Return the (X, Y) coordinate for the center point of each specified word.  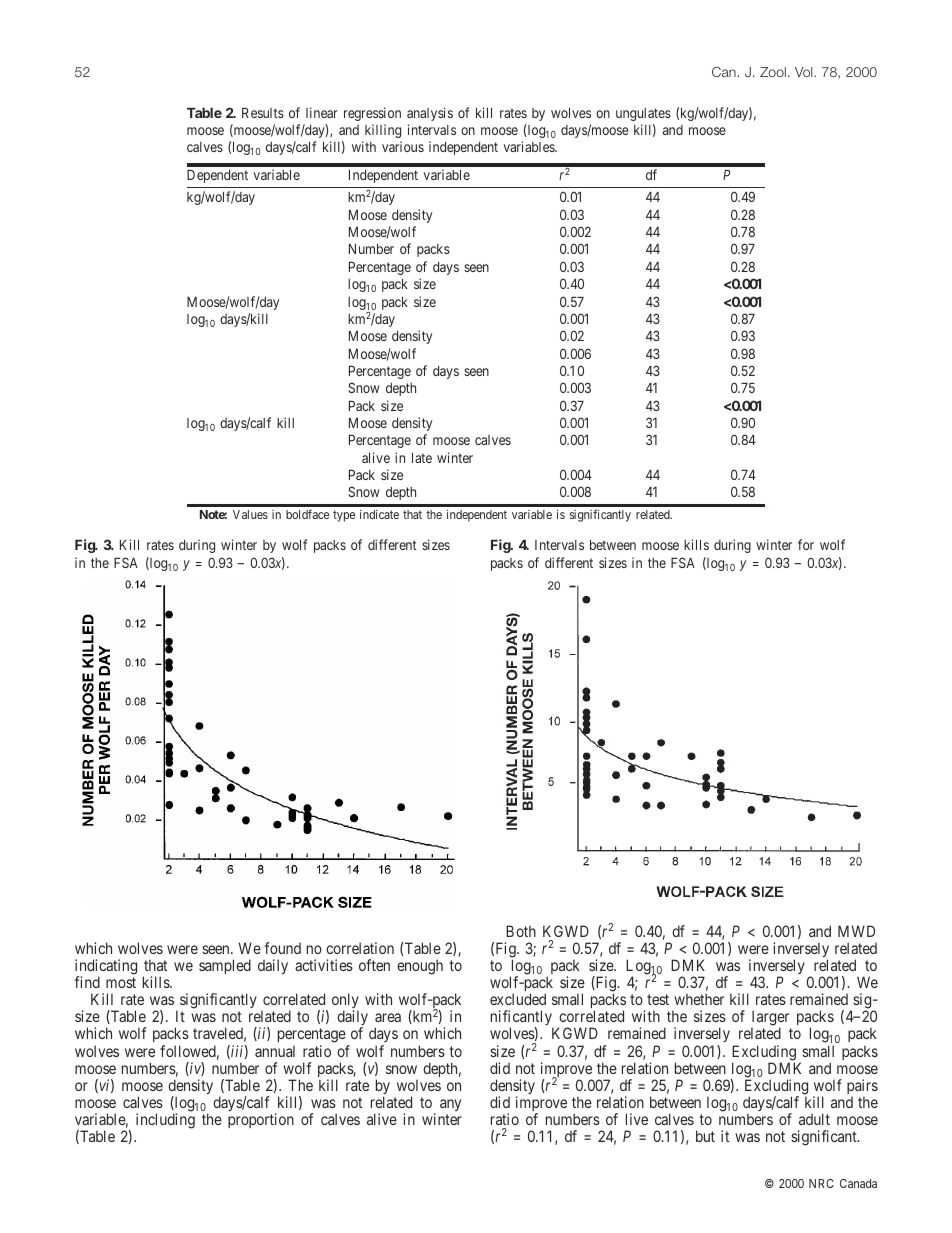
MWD (856, 931)
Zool (773, 72)
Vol (805, 72)
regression (372, 114)
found (282, 948)
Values (250, 514)
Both (521, 931)
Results (263, 113)
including (165, 1121)
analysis (430, 114)
